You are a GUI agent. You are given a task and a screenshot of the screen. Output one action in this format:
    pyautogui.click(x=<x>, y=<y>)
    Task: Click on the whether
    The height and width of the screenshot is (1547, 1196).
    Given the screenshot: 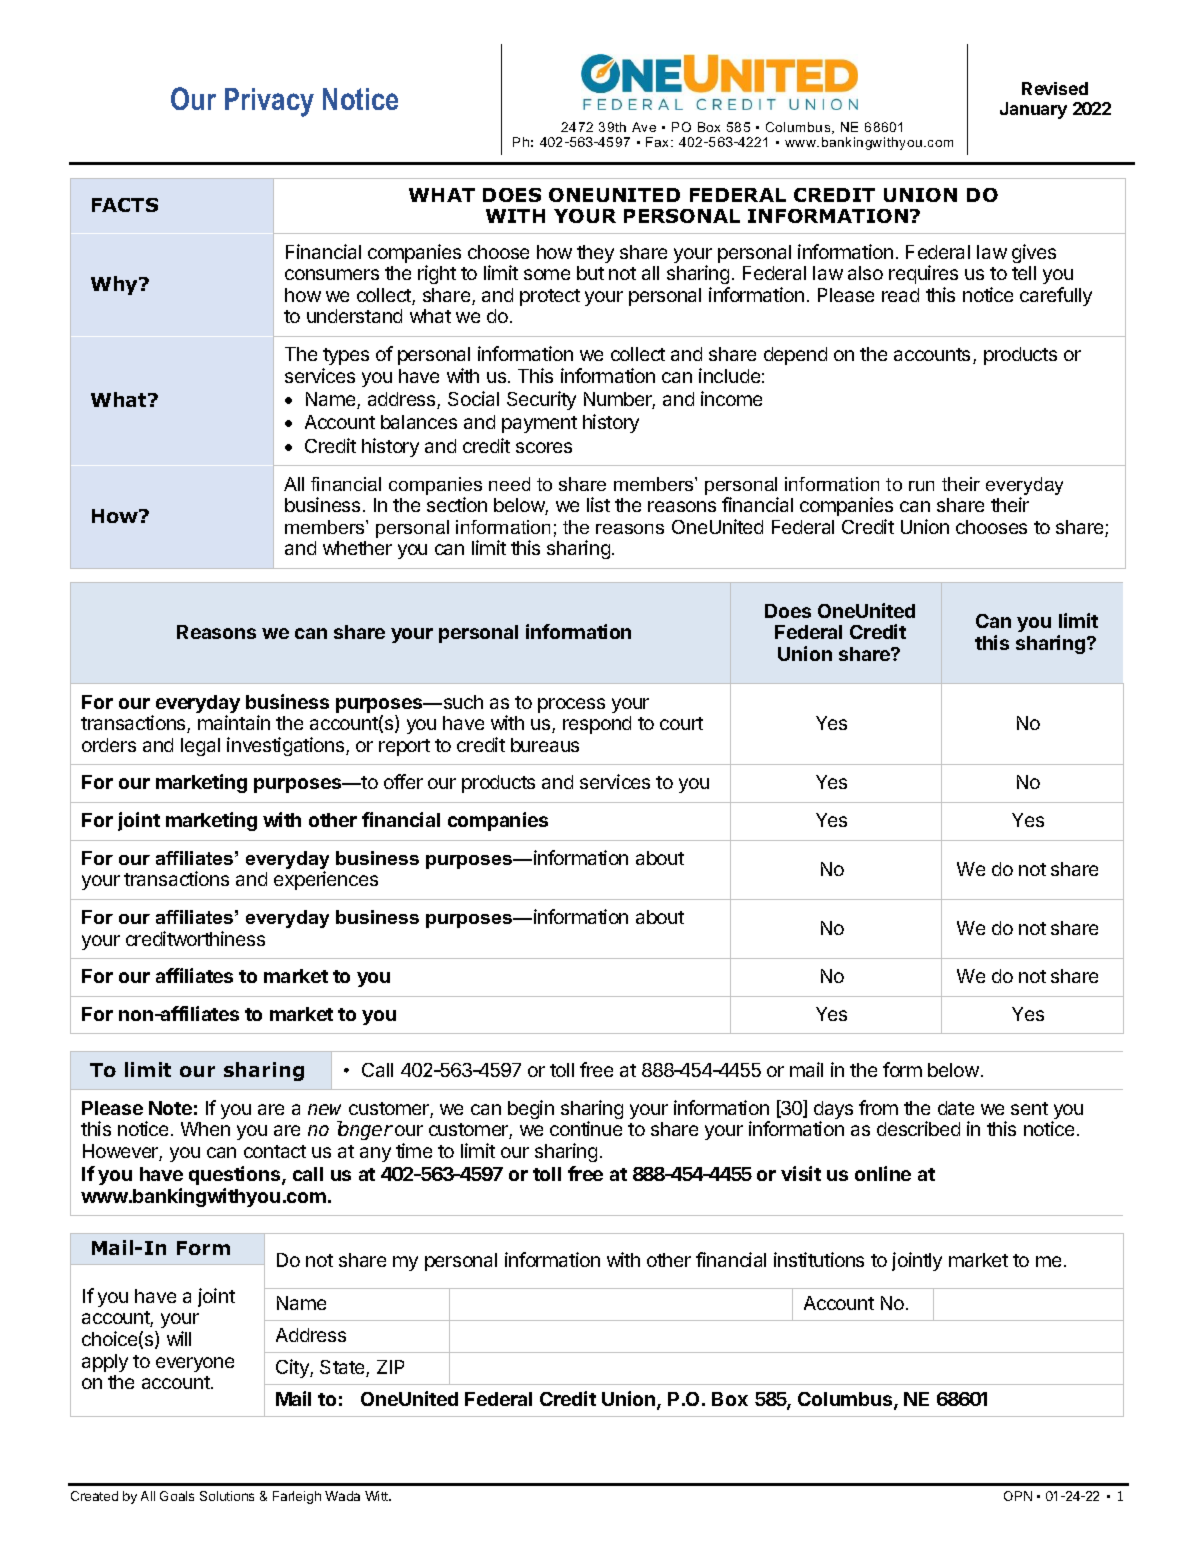 What is the action you would take?
    pyautogui.click(x=357, y=548)
